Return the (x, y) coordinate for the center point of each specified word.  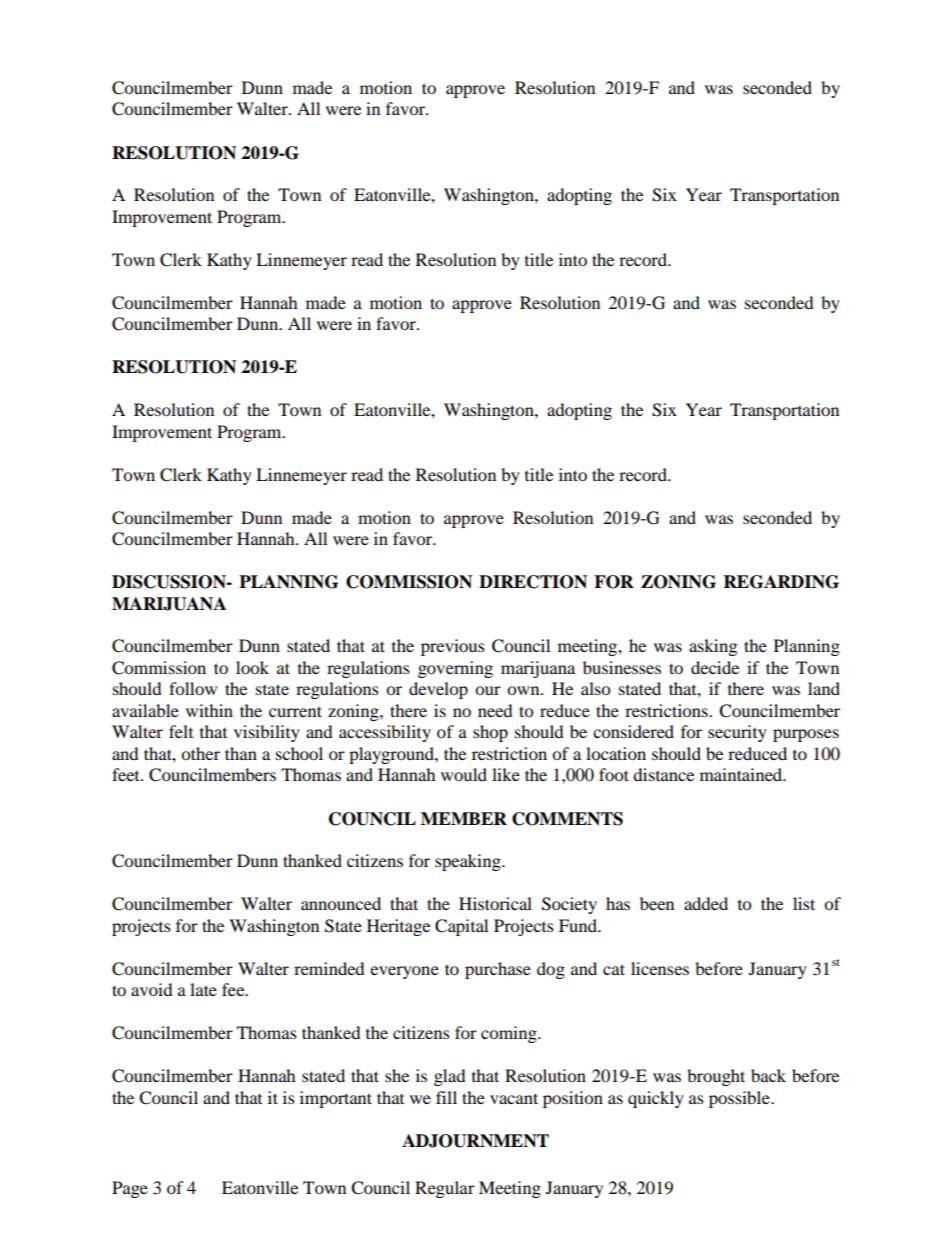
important (336, 1099)
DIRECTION (533, 582)
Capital (461, 927)
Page (130, 1189)
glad (450, 1077)
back (768, 1075)
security (737, 733)
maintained (742, 774)
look (252, 667)
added (706, 903)
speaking (469, 862)
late (203, 989)
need (495, 710)
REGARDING (781, 582)
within (209, 710)
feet (127, 774)
